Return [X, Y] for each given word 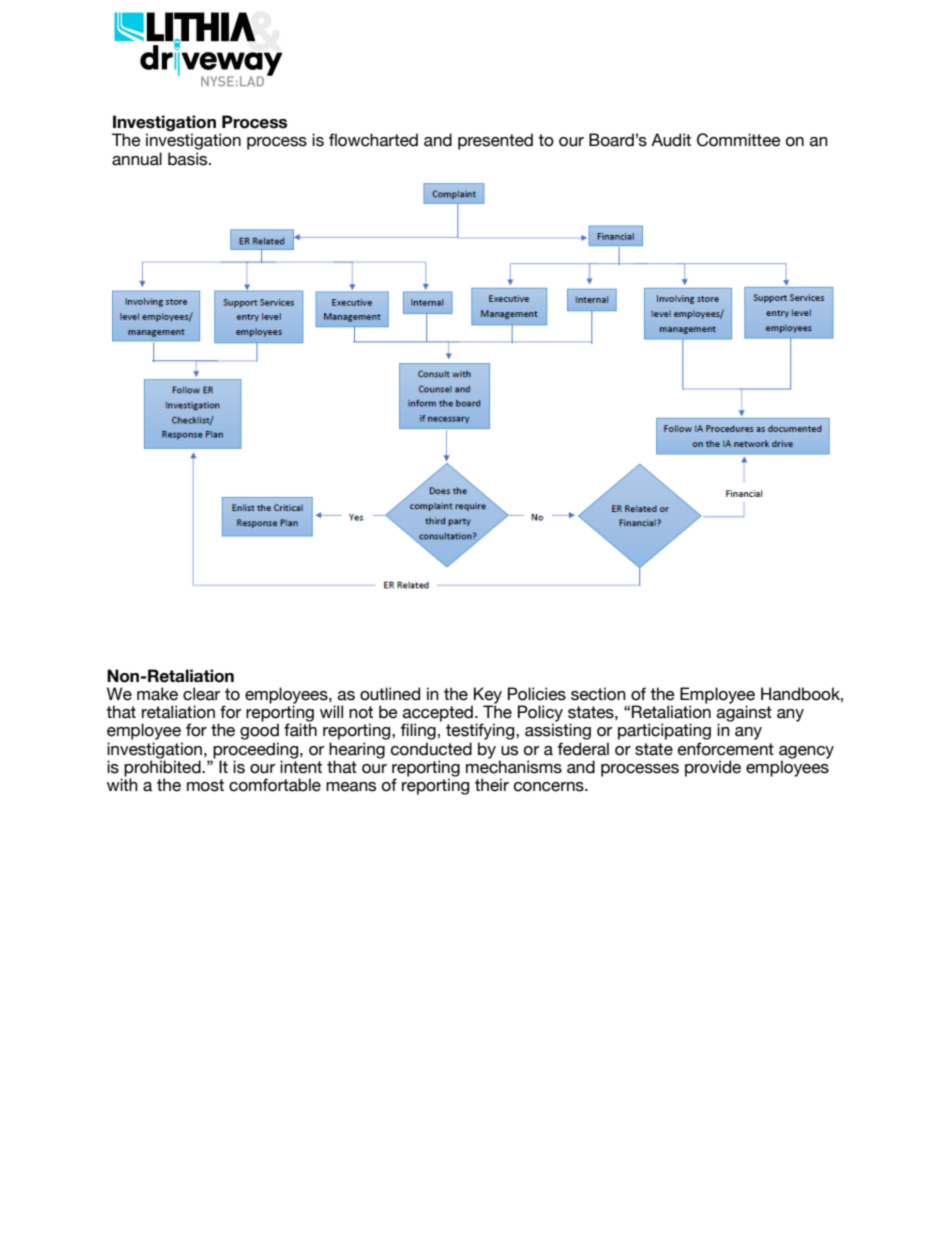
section [598, 694]
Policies [537, 694]
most [205, 785]
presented [495, 141]
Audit [671, 140]
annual [137, 159]
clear [201, 694]
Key [487, 696]
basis [189, 159]
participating [664, 731]
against [744, 713]
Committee [739, 140]
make [157, 694]
